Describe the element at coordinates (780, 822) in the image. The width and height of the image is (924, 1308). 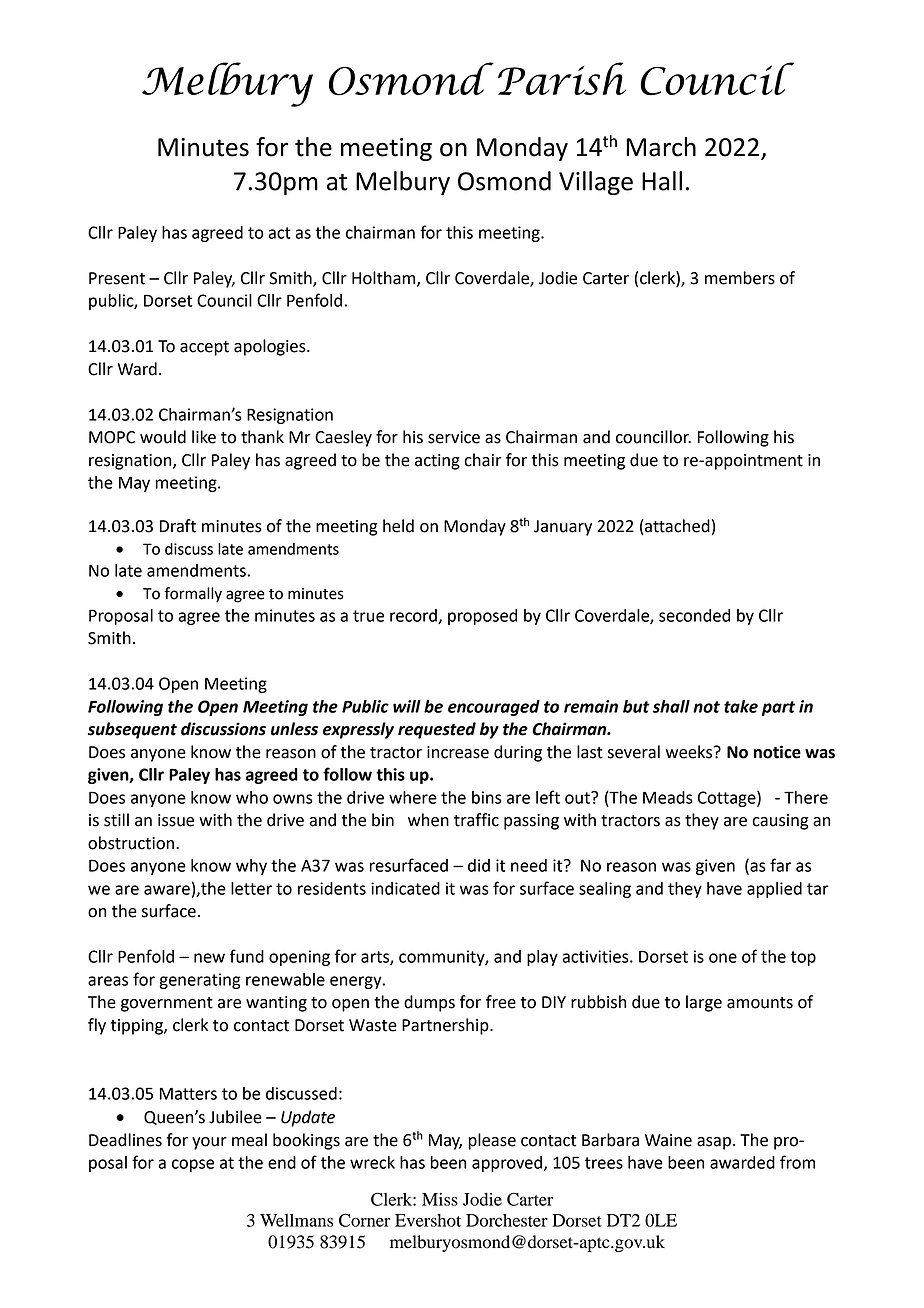
I see `causing` at that location.
